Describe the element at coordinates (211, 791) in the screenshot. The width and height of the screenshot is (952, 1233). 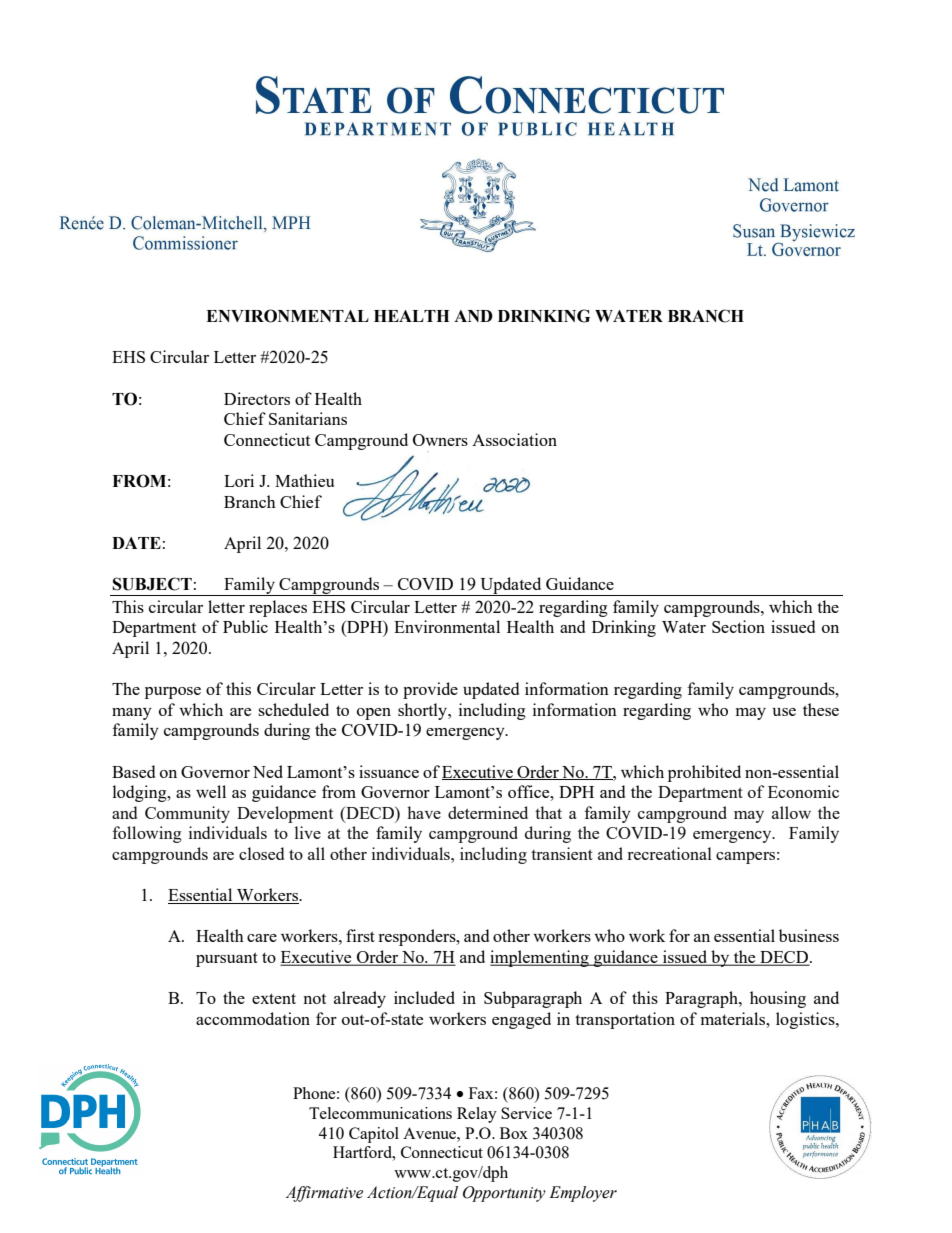
I see `well` at that location.
